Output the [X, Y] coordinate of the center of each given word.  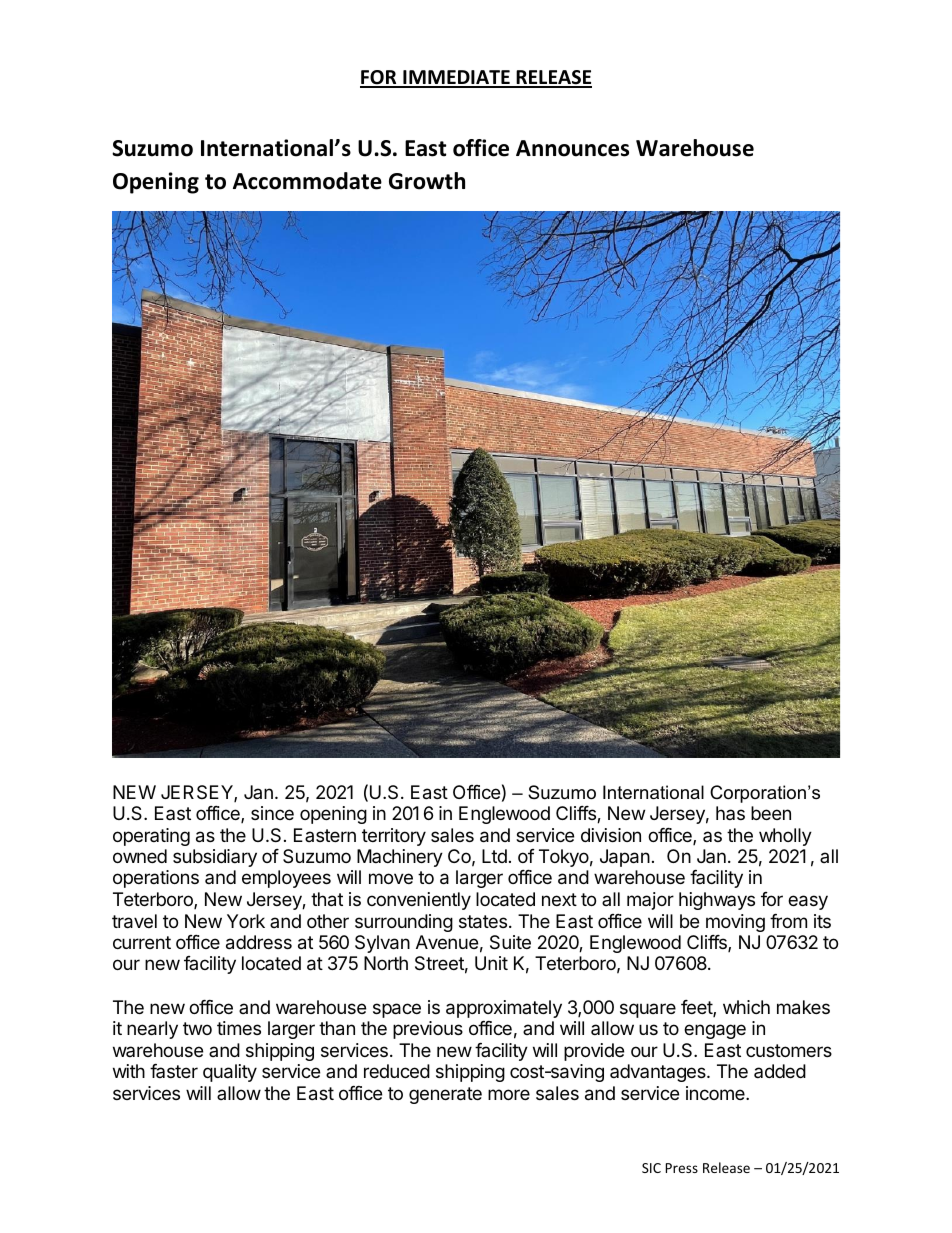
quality [230, 1073]
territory [394, 837]
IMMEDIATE [456, 78]
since [272, 813]
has [730, 813]
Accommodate [307, 181]
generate [445, 1095]
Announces [572, 148]
